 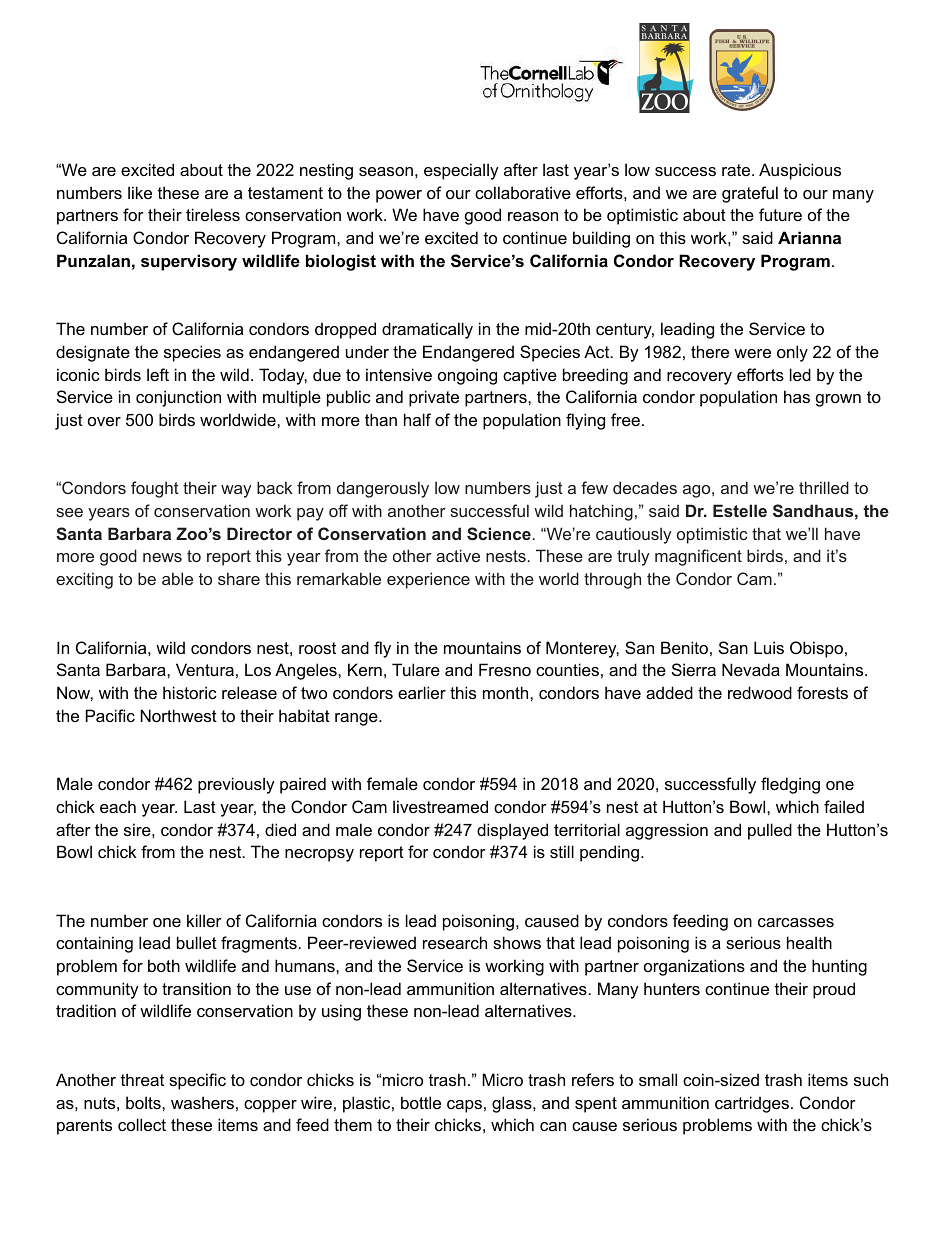 What do you see at coordinates (780, 214) in the screenshot?
I see `future` at bounding box center [780, 214].
